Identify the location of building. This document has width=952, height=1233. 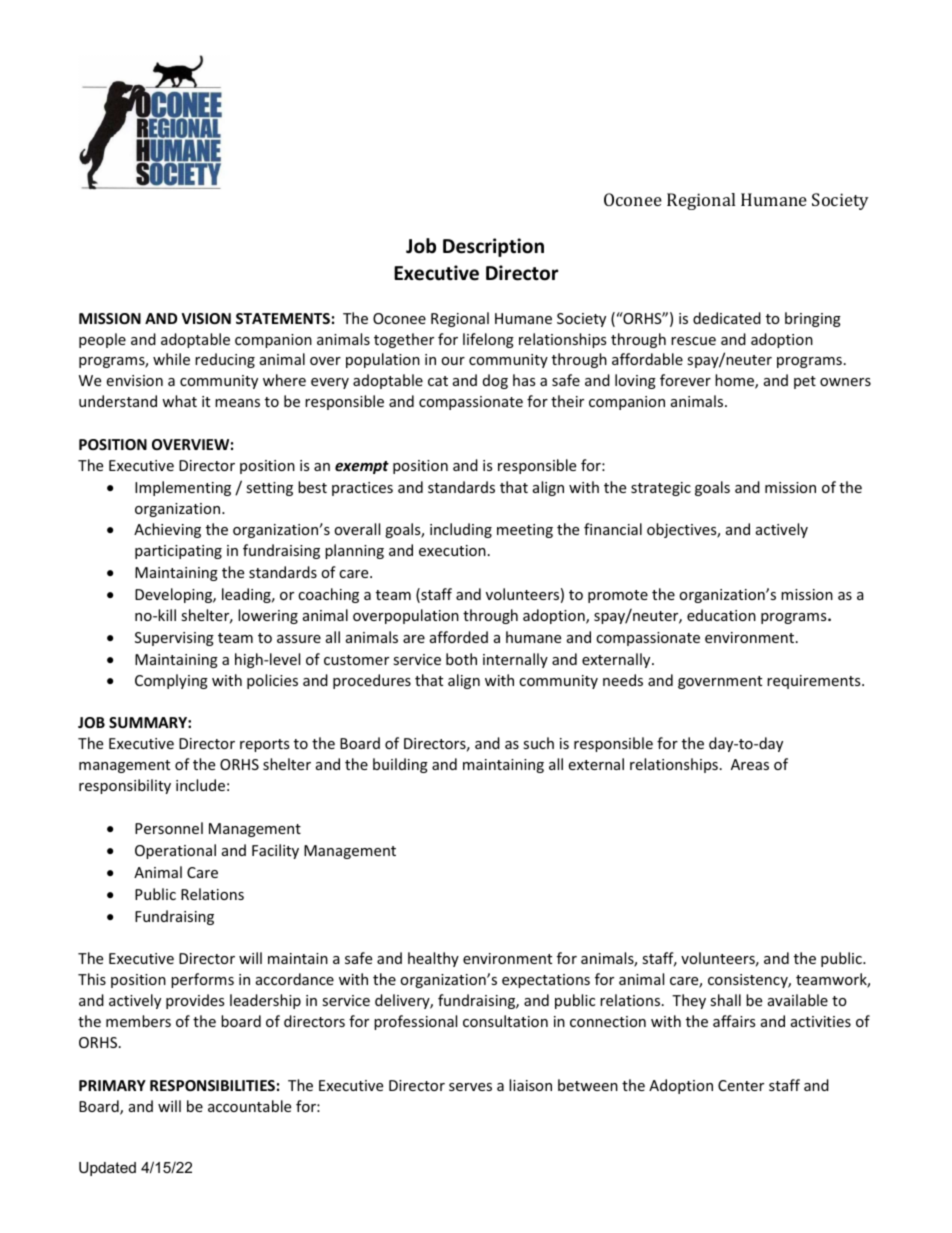
(400, 765).
